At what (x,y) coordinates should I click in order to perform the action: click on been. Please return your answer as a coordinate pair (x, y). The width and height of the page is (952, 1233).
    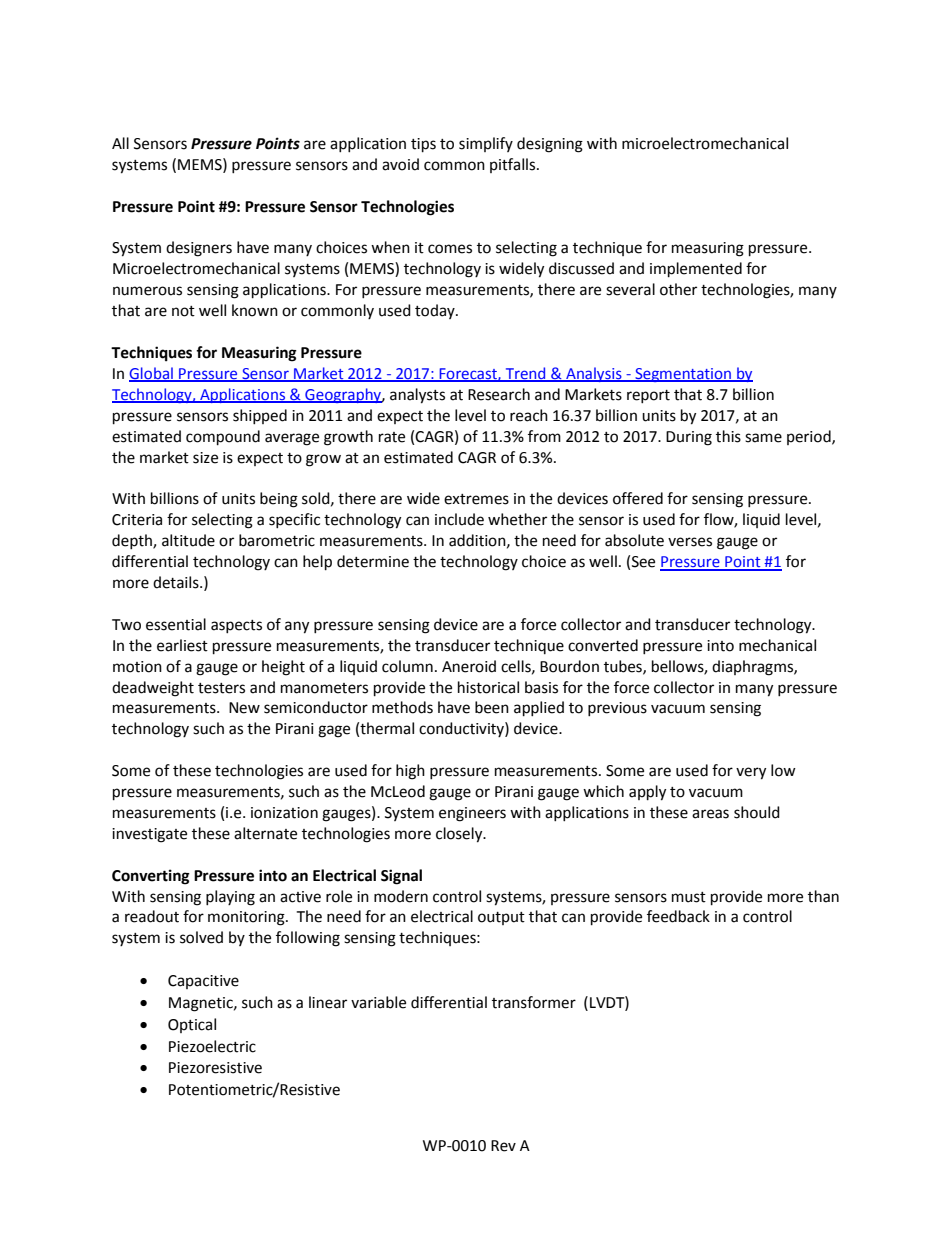
    Looking at the image, I should click on (492, 707).
